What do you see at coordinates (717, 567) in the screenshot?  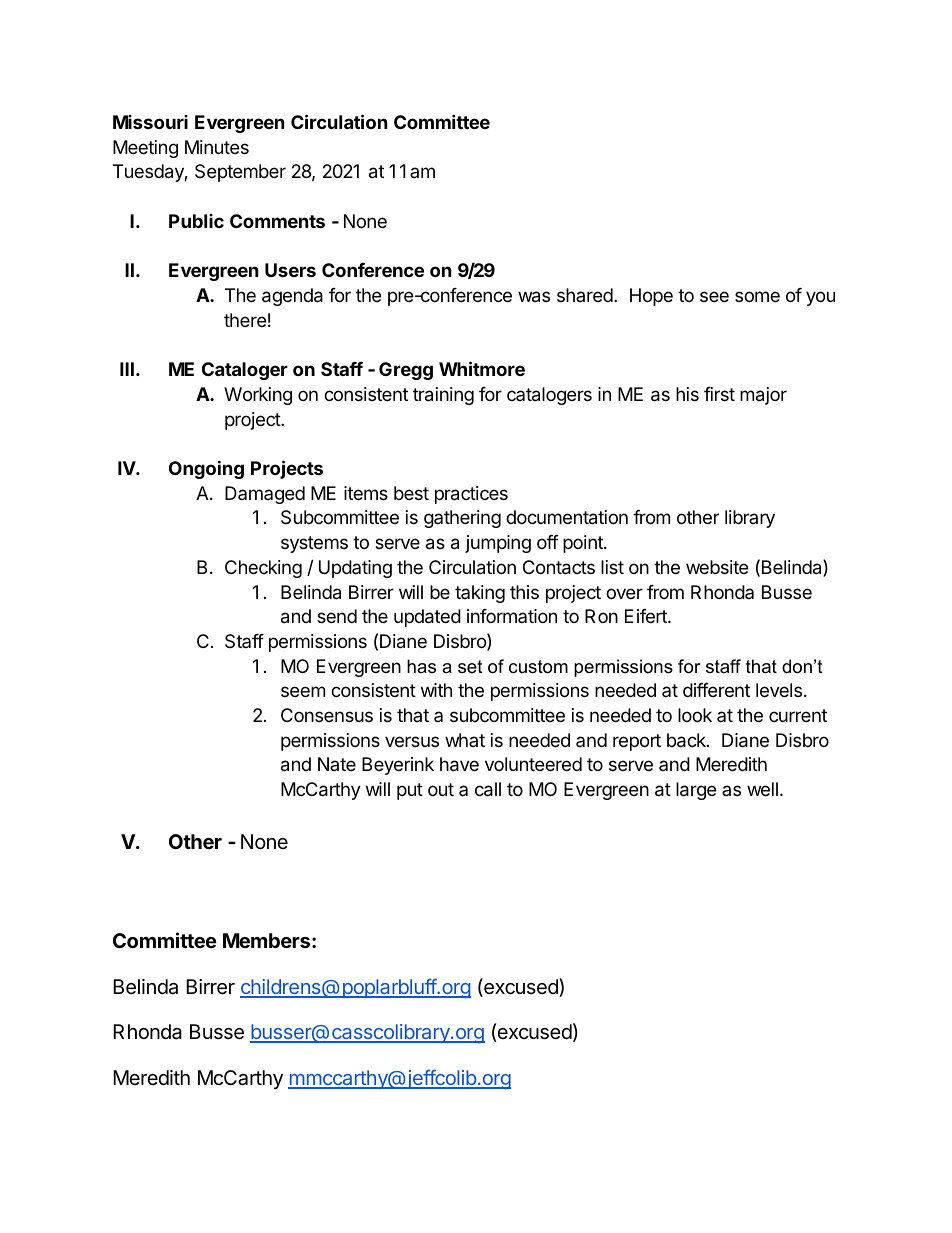 I see `website` at bounding box center [717, 567].
